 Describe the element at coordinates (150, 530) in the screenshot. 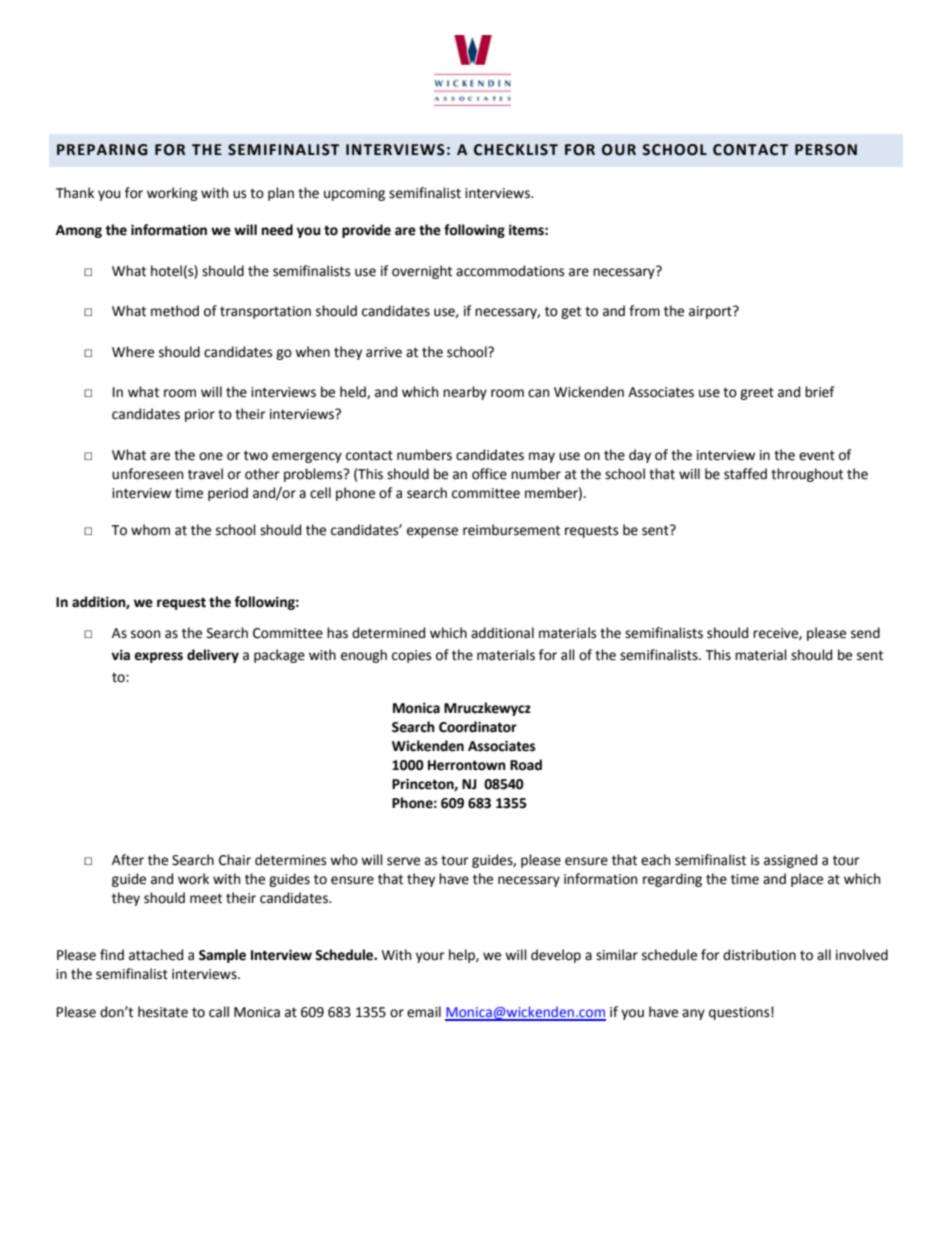

I see `whom` at that location.
